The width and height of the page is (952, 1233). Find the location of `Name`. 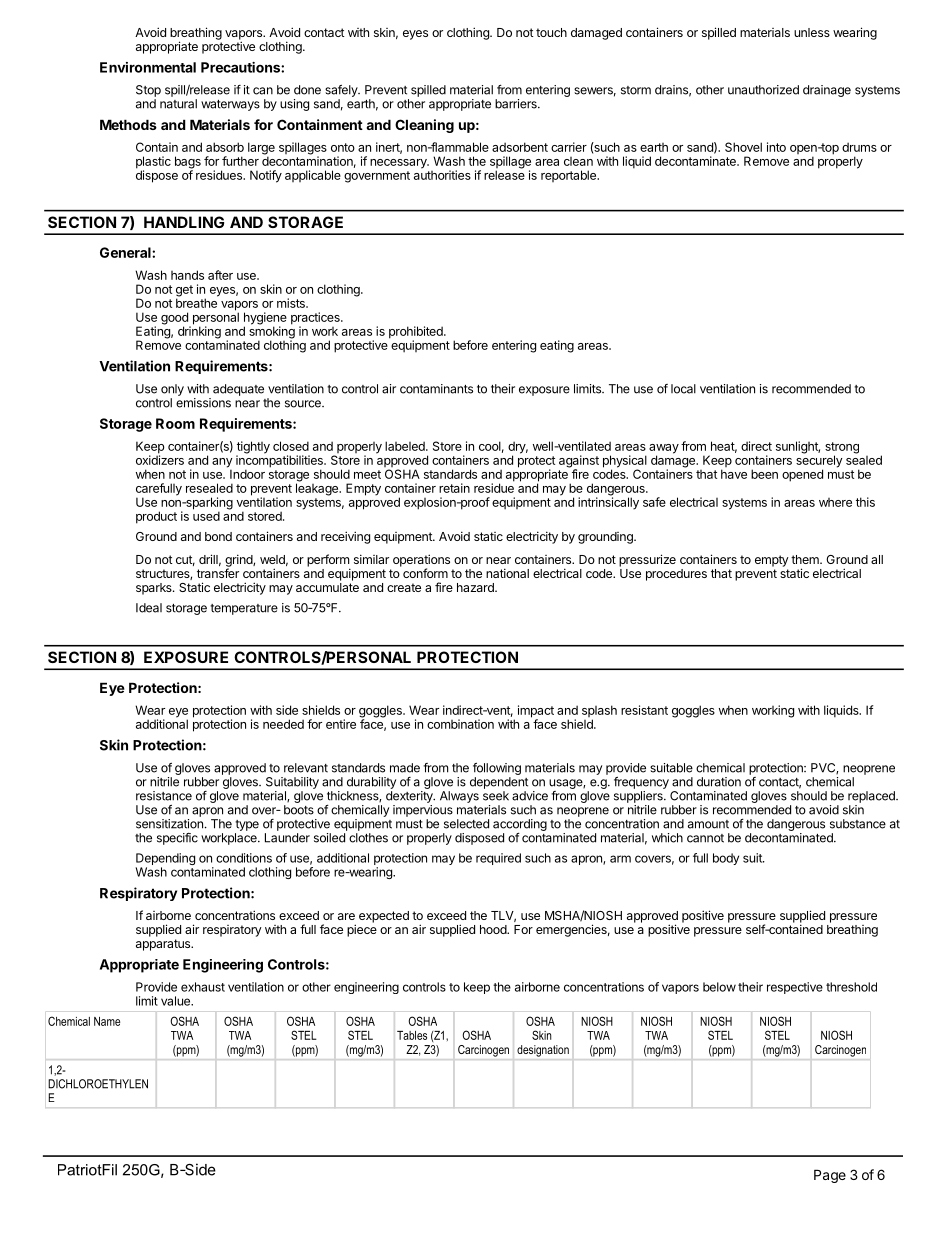

Name is located at coordinates (107, 1021).
